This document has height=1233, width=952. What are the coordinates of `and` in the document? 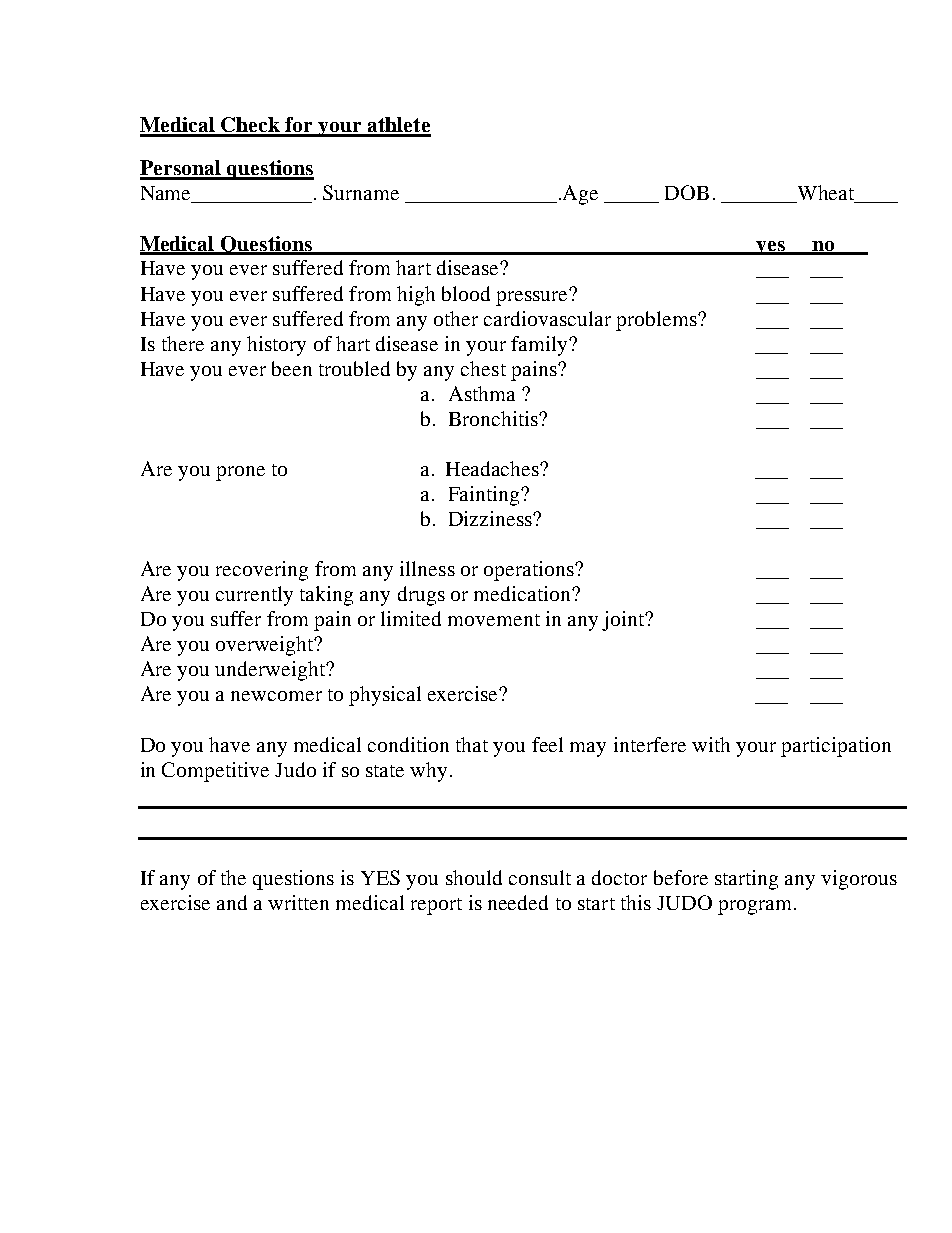 It's located at (232, 902).
